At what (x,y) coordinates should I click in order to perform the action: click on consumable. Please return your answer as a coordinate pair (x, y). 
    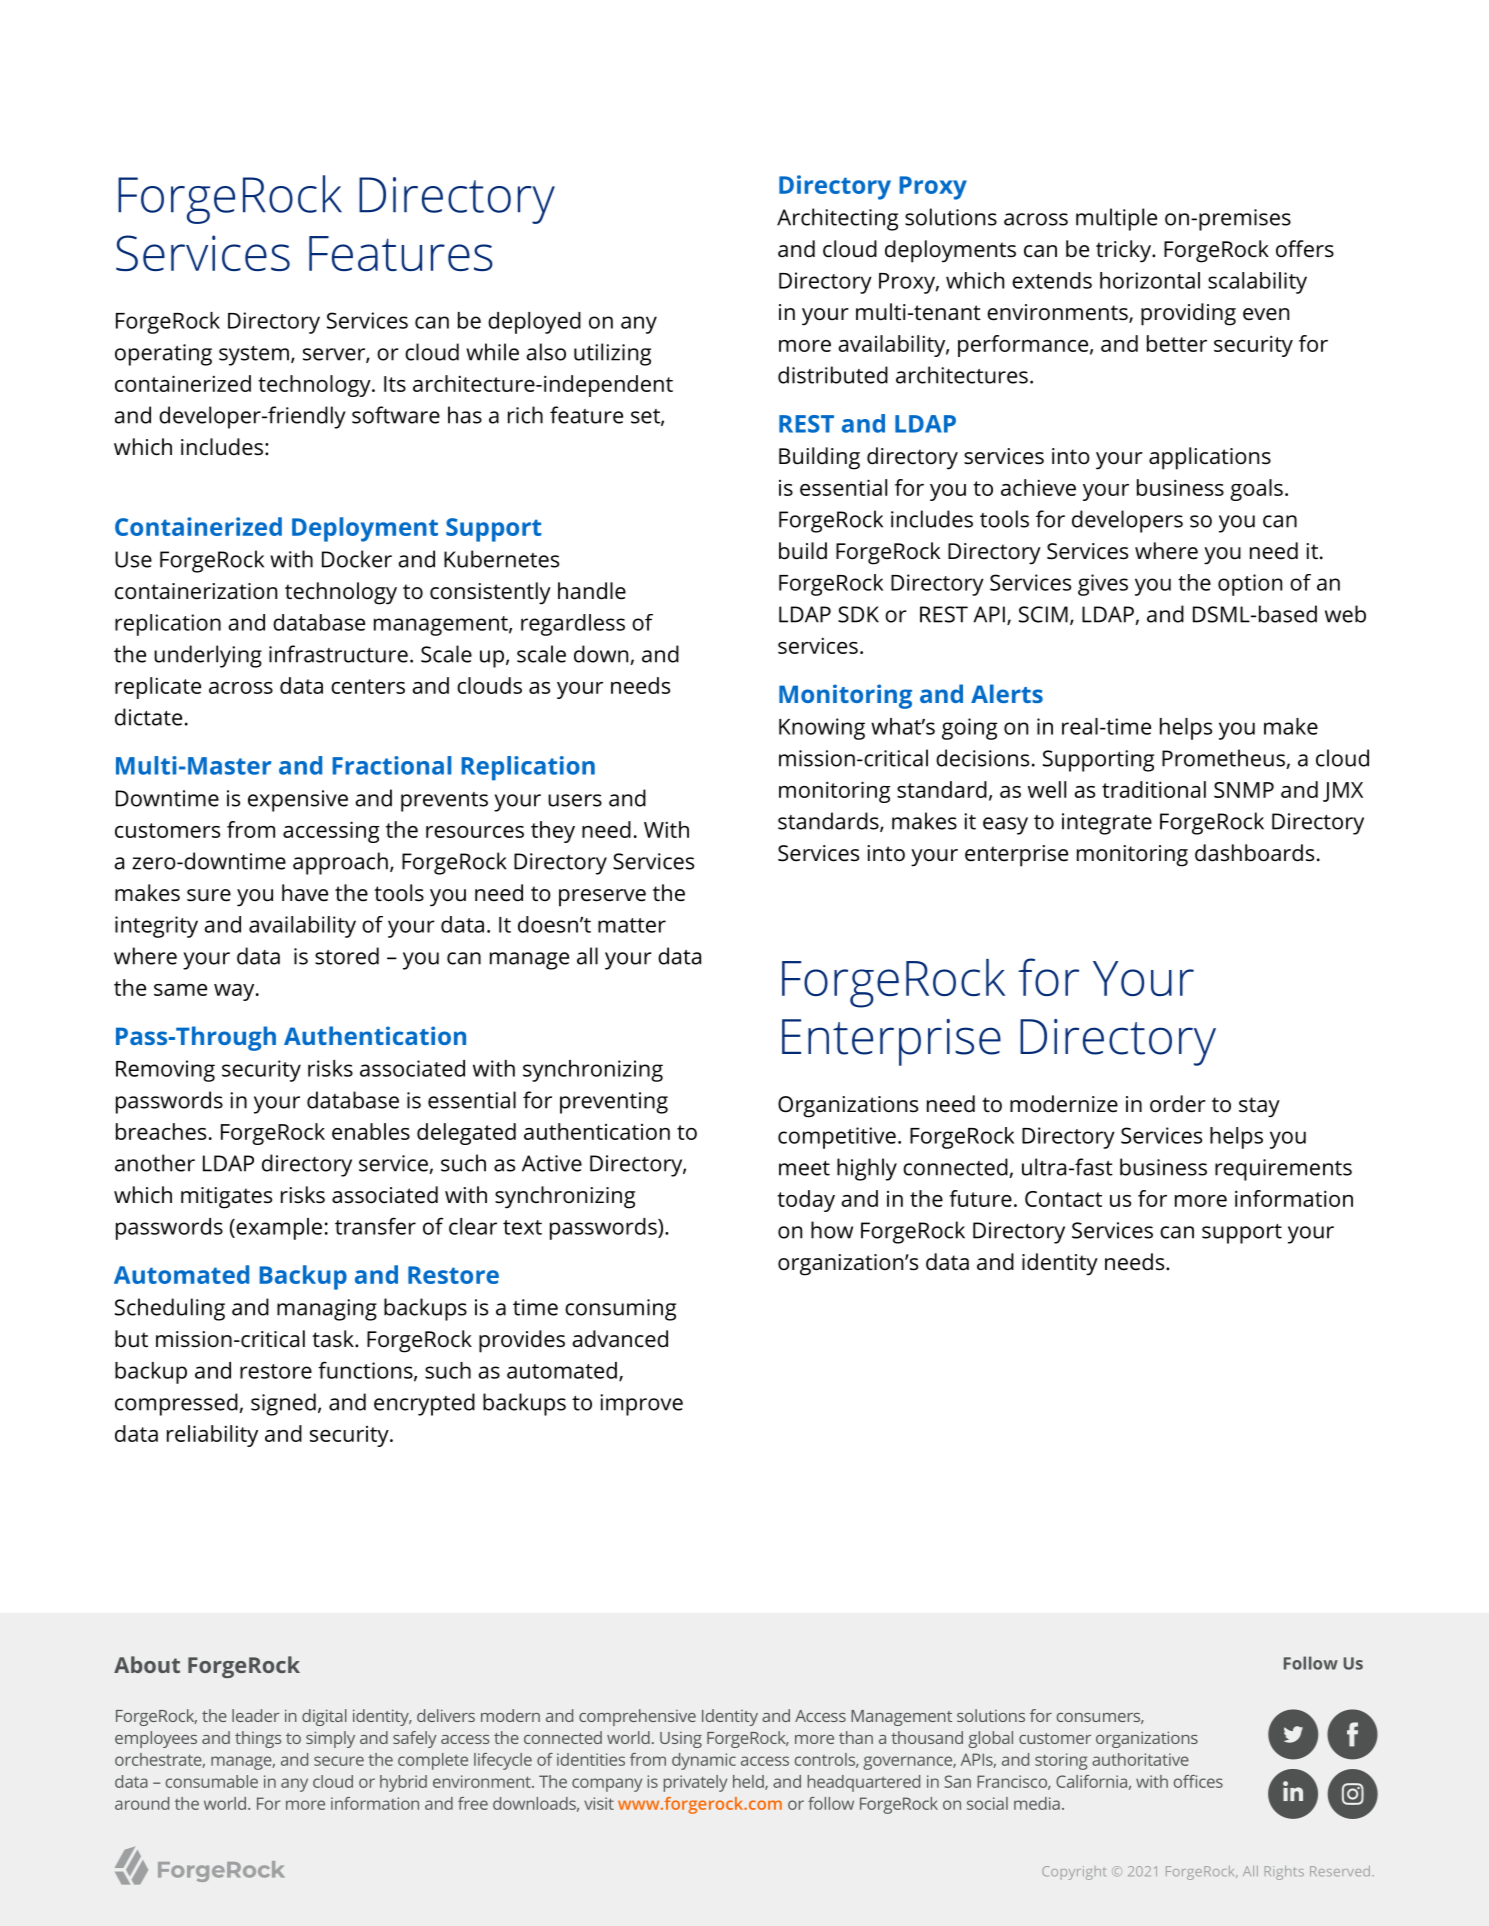
    Looking at the image, I should click on (212, 1781).
